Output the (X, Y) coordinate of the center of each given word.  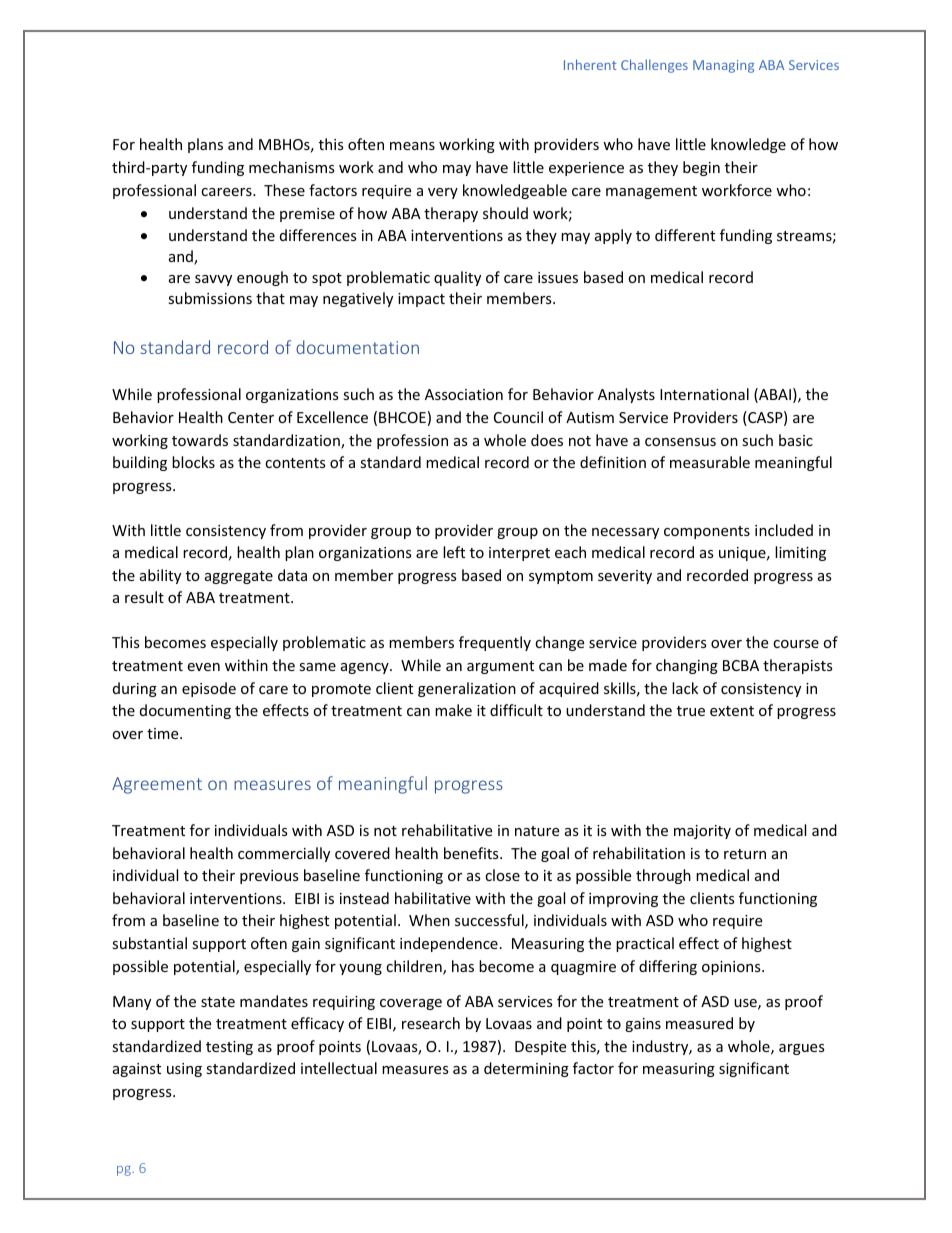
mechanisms (292, 167)
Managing (723, 66)
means (412, 146)
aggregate (239, 577)
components (707, 532)
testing (229, 1048)
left (454, 552)
